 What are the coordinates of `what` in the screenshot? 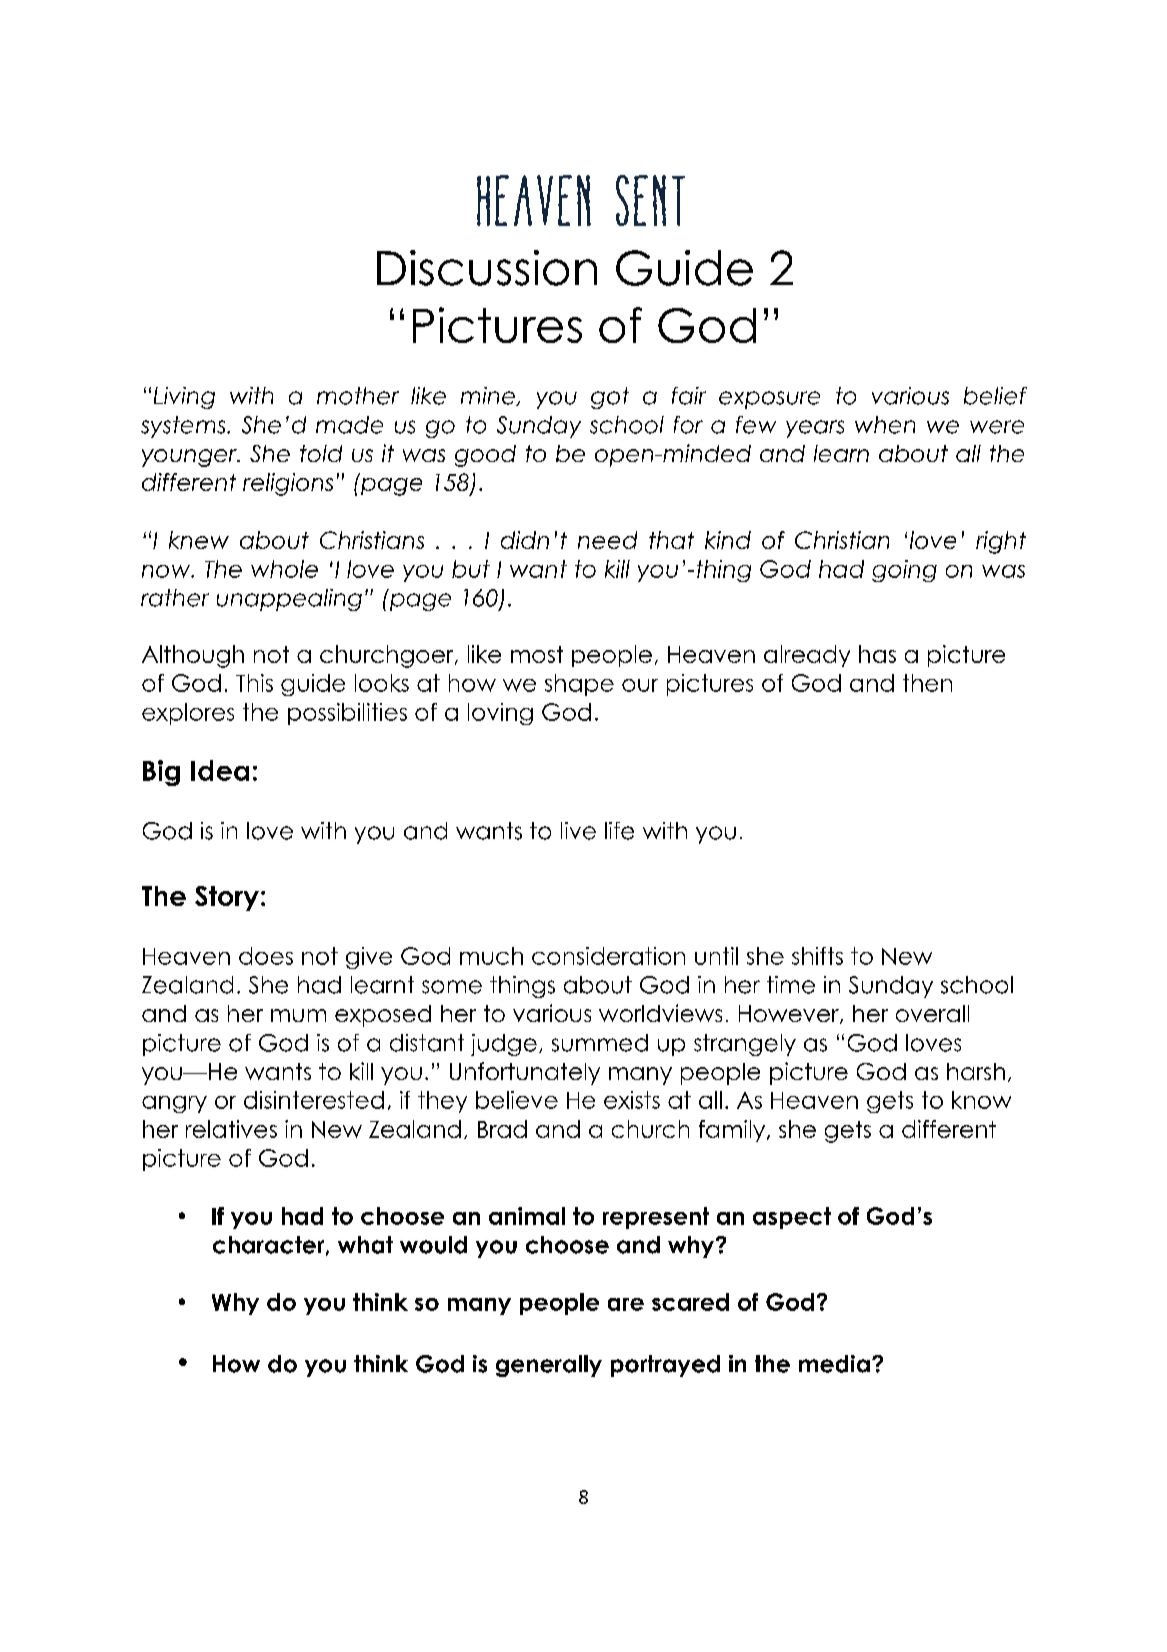 It's located at (365, 1245).
